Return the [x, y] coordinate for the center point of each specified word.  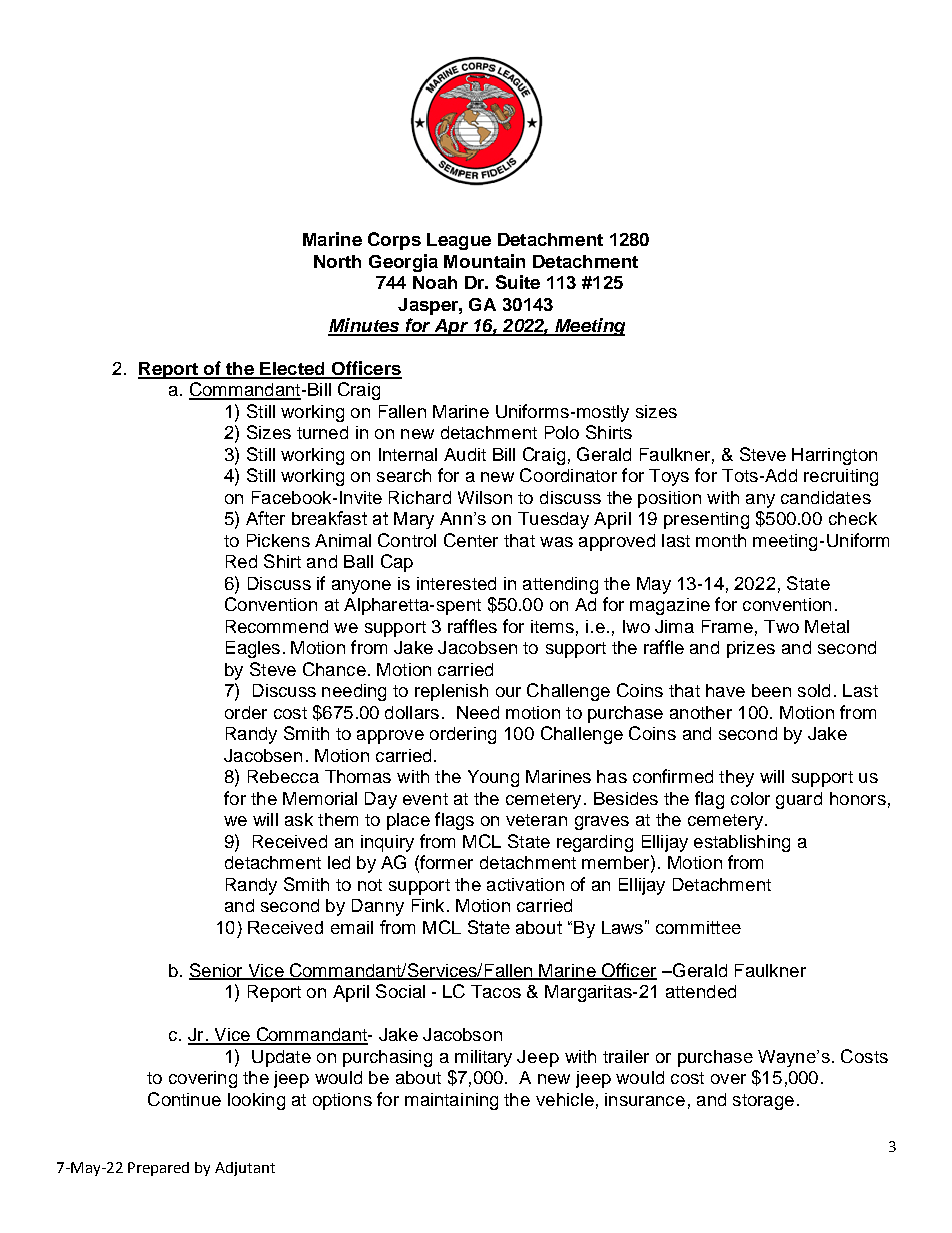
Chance [334, 669]
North [337, 261]
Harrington [834, 456]
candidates [826, 497]
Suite [518, 282]
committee [698, 927]
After [265, 518]
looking [256, 1101]
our [508, 692]
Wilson [485, 497]
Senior [217, 971]
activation [525, 884]
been [771, 690]
